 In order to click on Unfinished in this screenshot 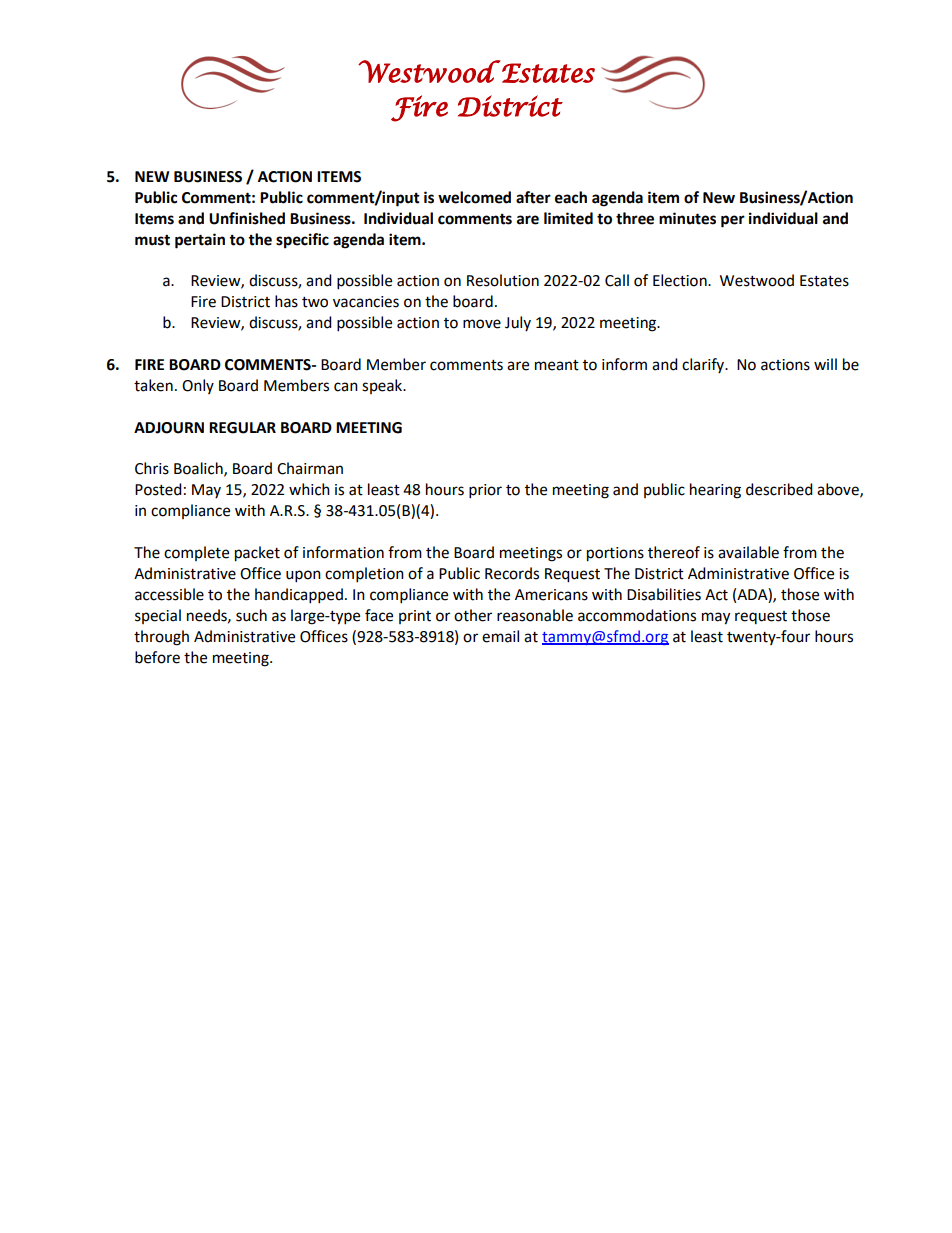, I will do `click(247, 218)`.
